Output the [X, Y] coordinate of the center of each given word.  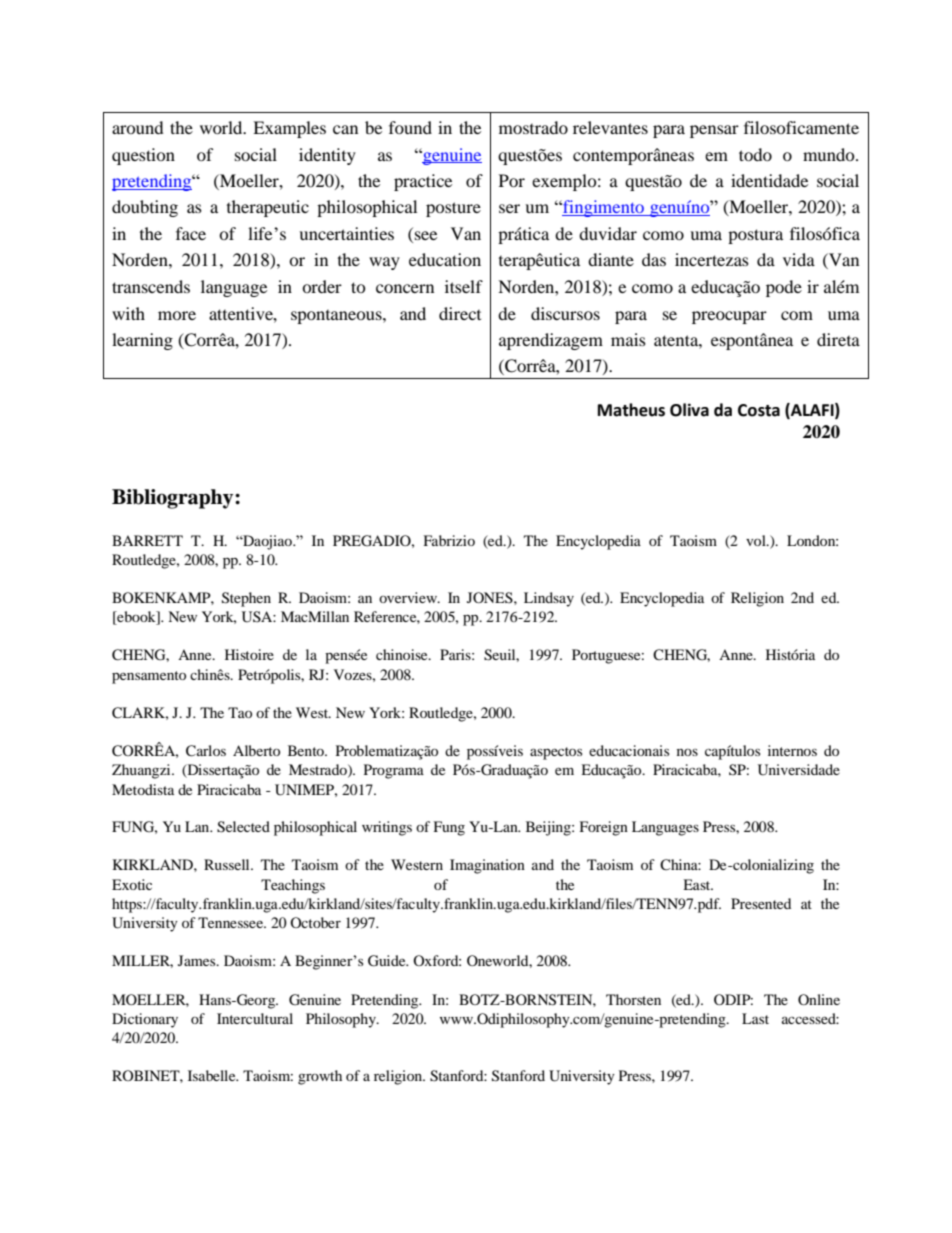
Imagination [487, 866]
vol [757, 540]
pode [784, 288]
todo [755, 154]
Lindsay [549, 599]
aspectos [556, 753]
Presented [761, 903]
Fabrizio [449, 540]
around [138, 127]
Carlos [206, 751]
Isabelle [213, 1075]
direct [460, 313]
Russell [228, 864]
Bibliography [174, 499]
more [177, 315]
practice [423, 182]
